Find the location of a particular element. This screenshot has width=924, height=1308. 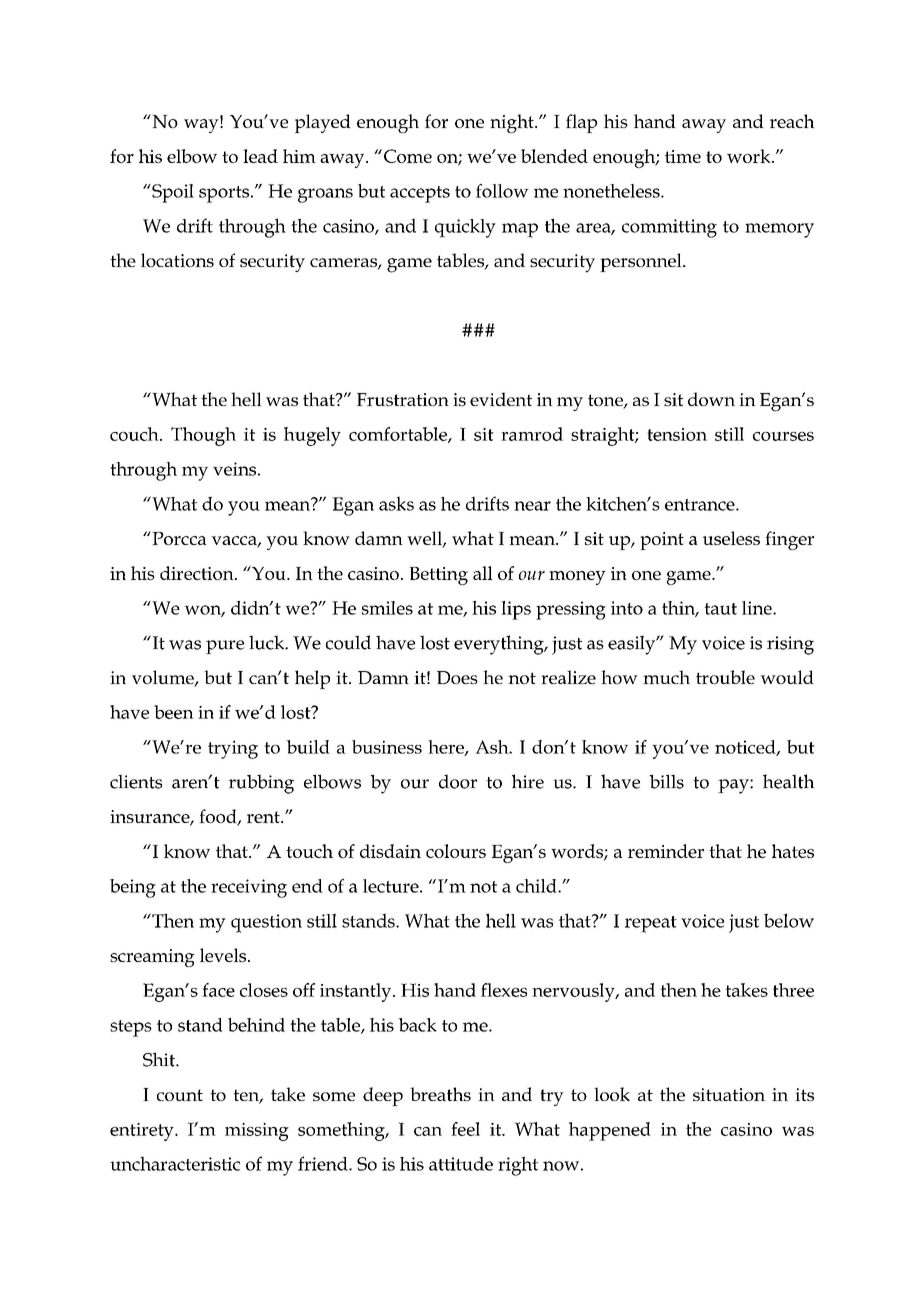

trouble is located at coordinates (725, 677).
